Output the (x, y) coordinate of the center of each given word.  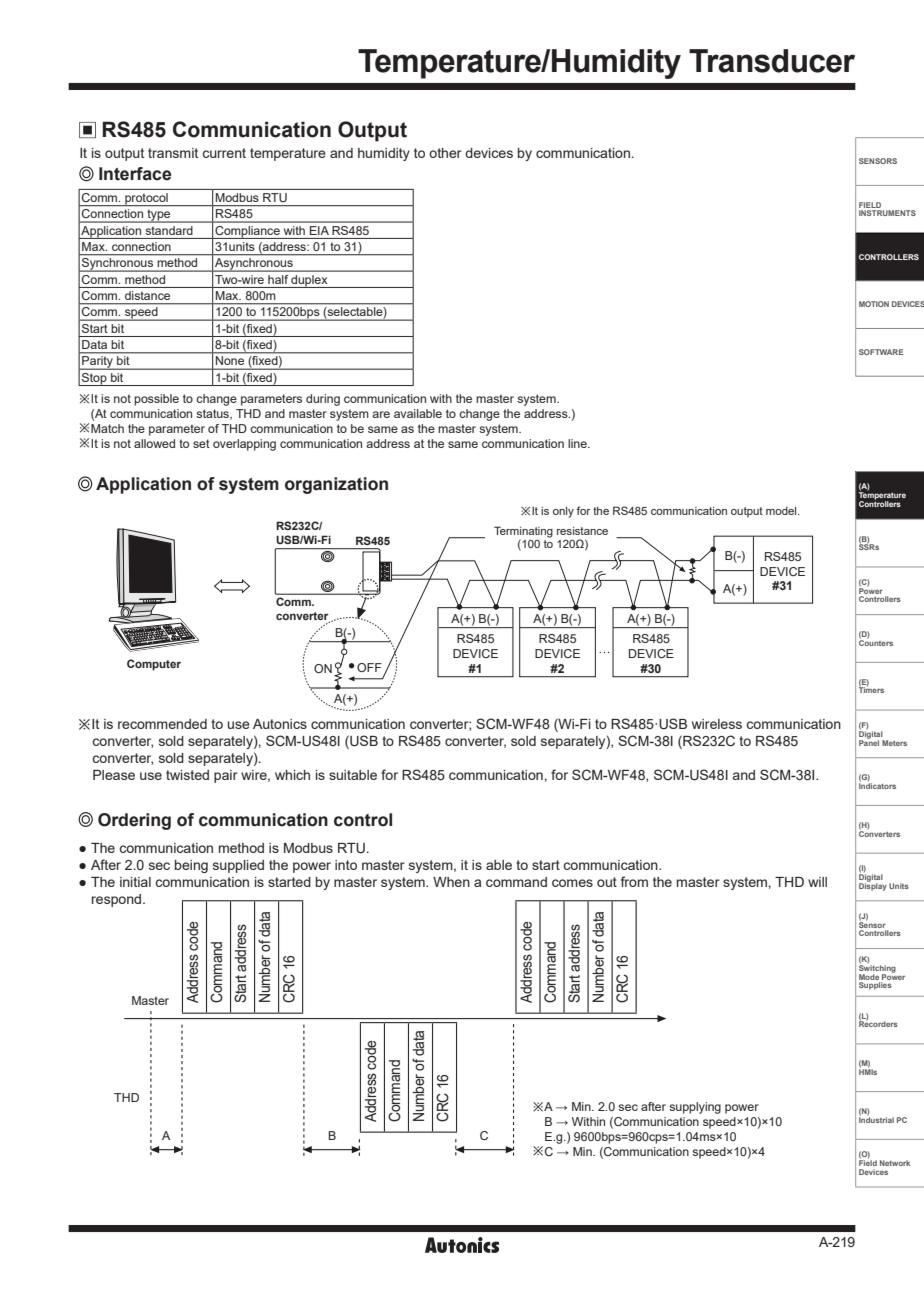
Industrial (876, 1119)
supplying (695, 1108)
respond (118, 900)
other (445, 153)
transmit (173, 153)
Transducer (772, 61)
